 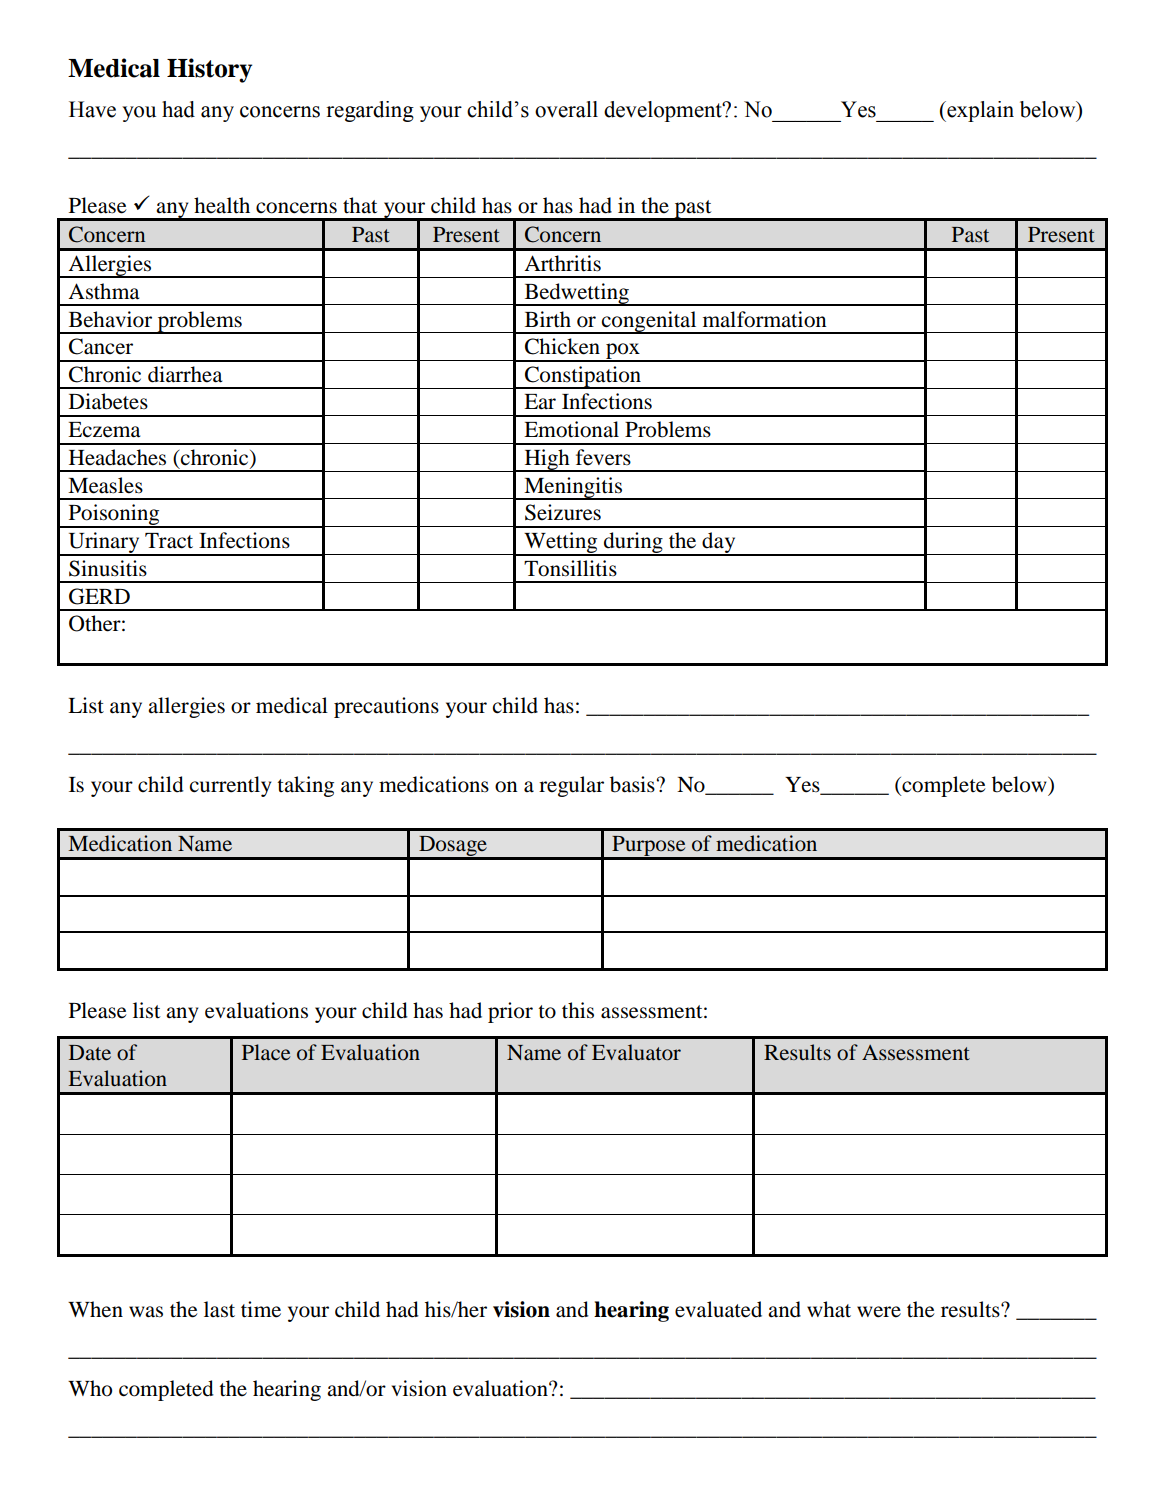 What do you see at coordinates (566, 109) in the page?
I see `overall` at bounding box center [566, 109].
